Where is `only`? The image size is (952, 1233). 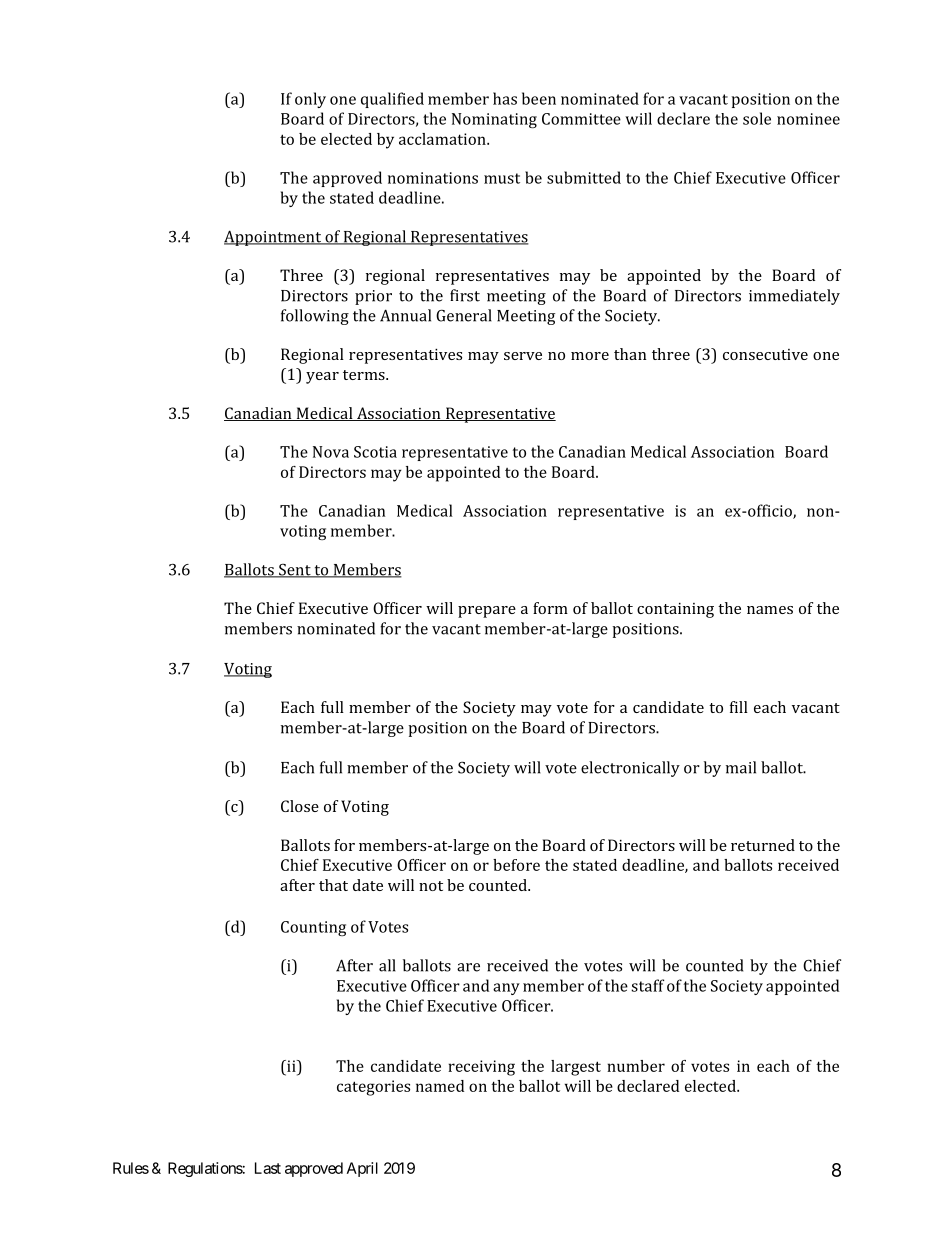
only is located at coordinates (310, 100).
